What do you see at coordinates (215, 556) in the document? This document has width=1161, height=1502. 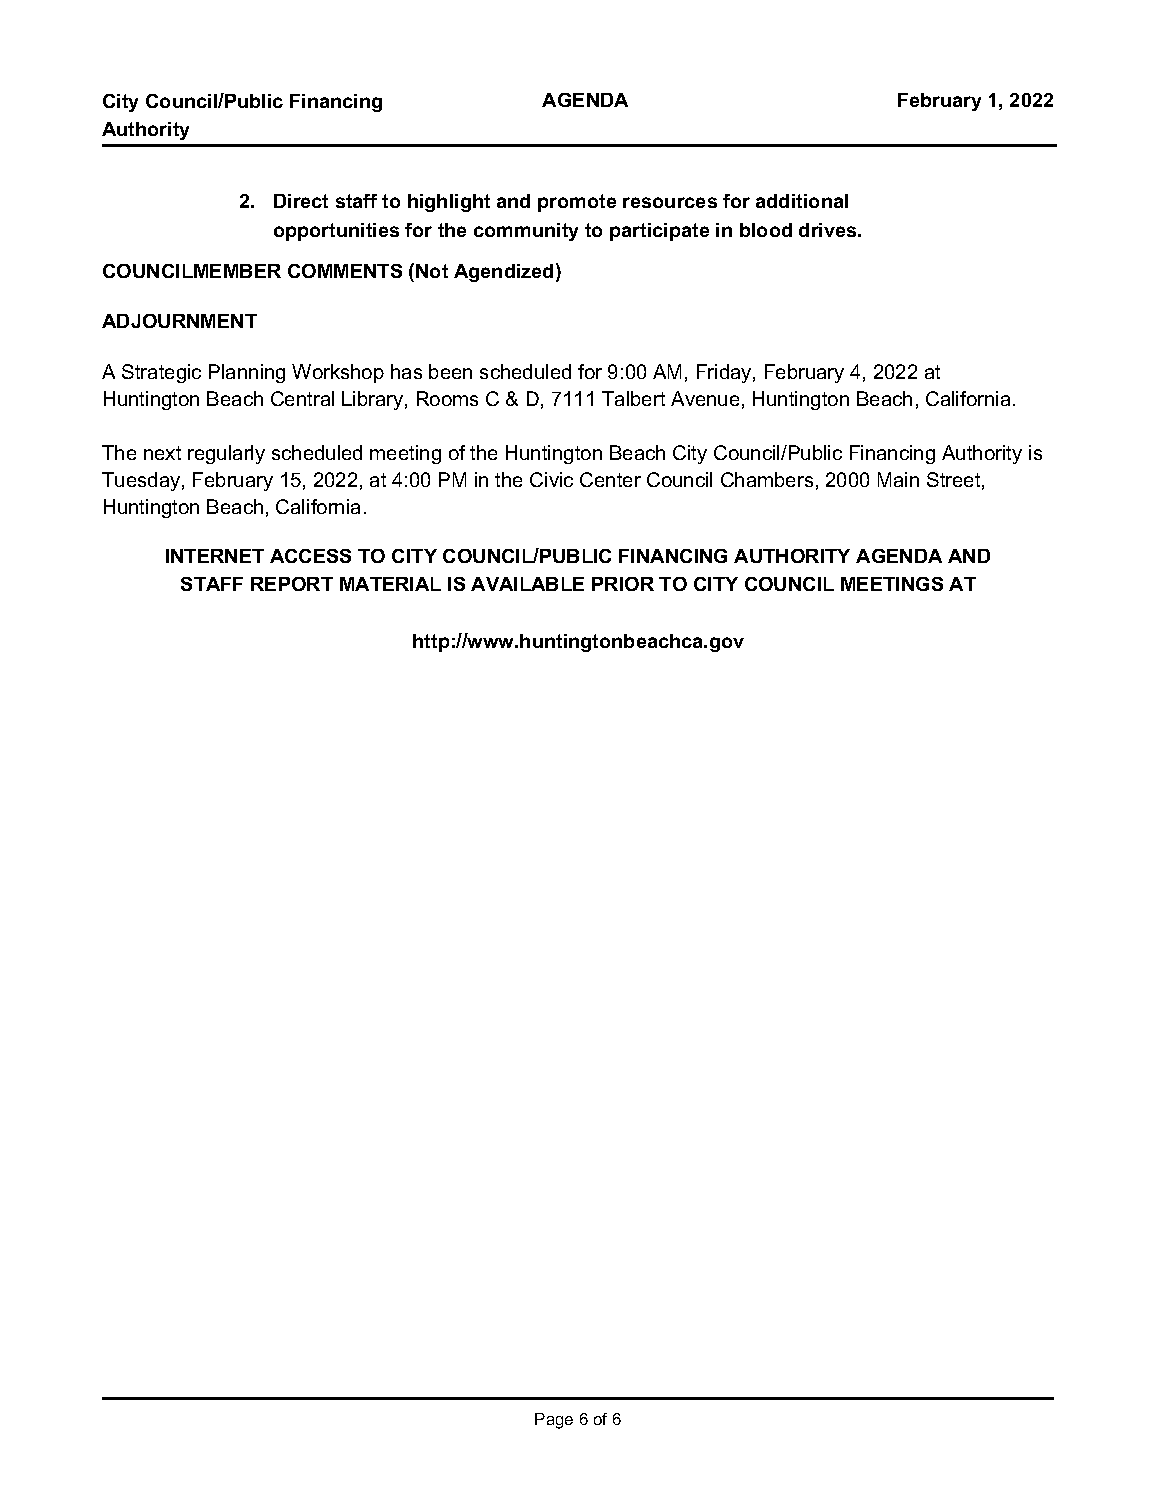 I see `INTERNET` at bounding box center [215, 556].
